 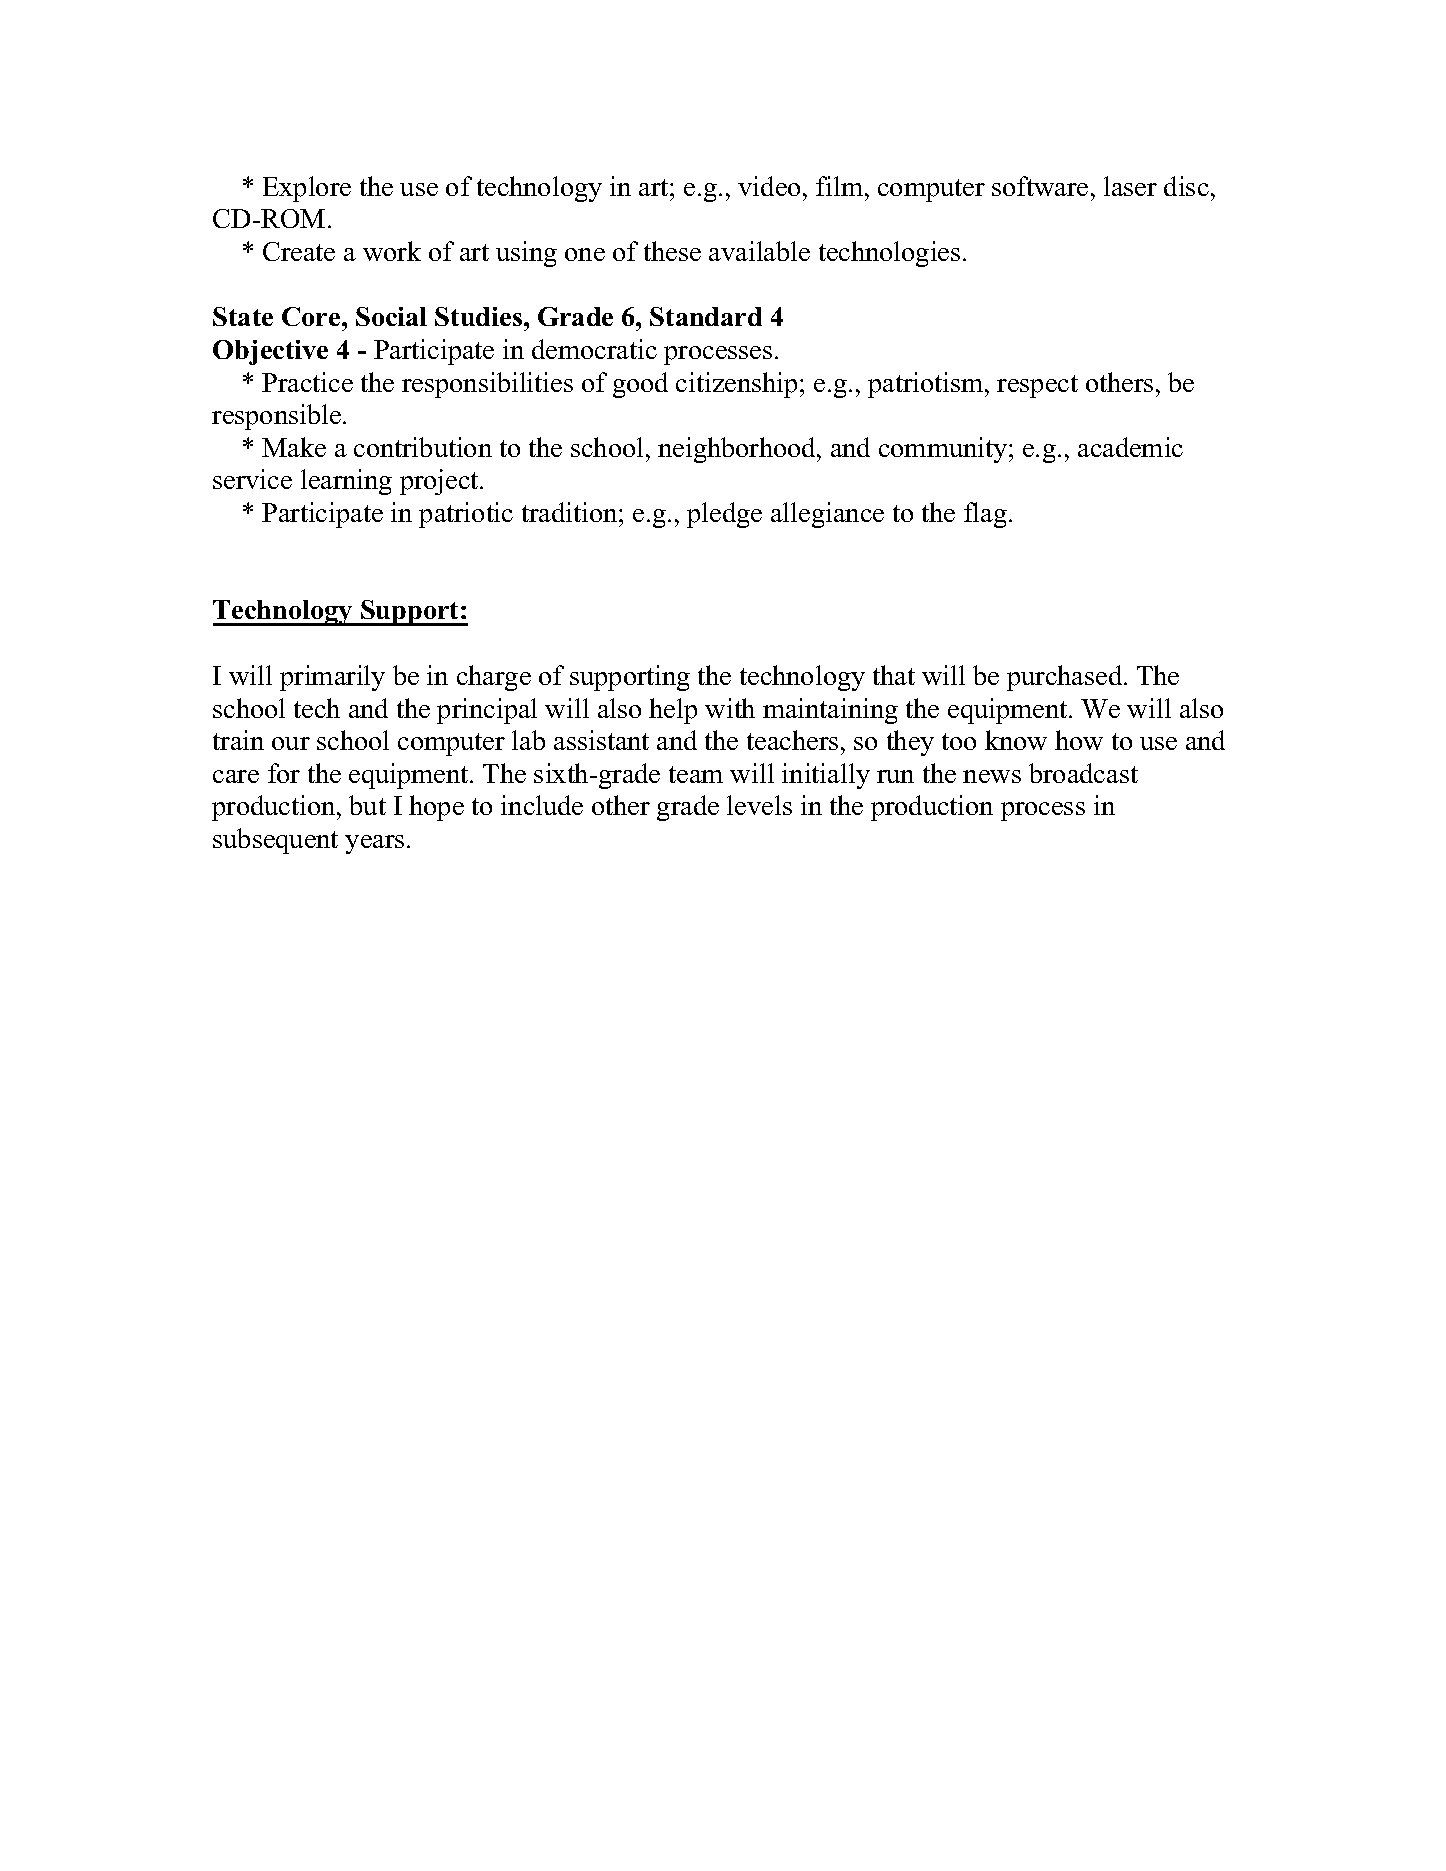 I want to click on purchased, so click(x=1066, y=678).
